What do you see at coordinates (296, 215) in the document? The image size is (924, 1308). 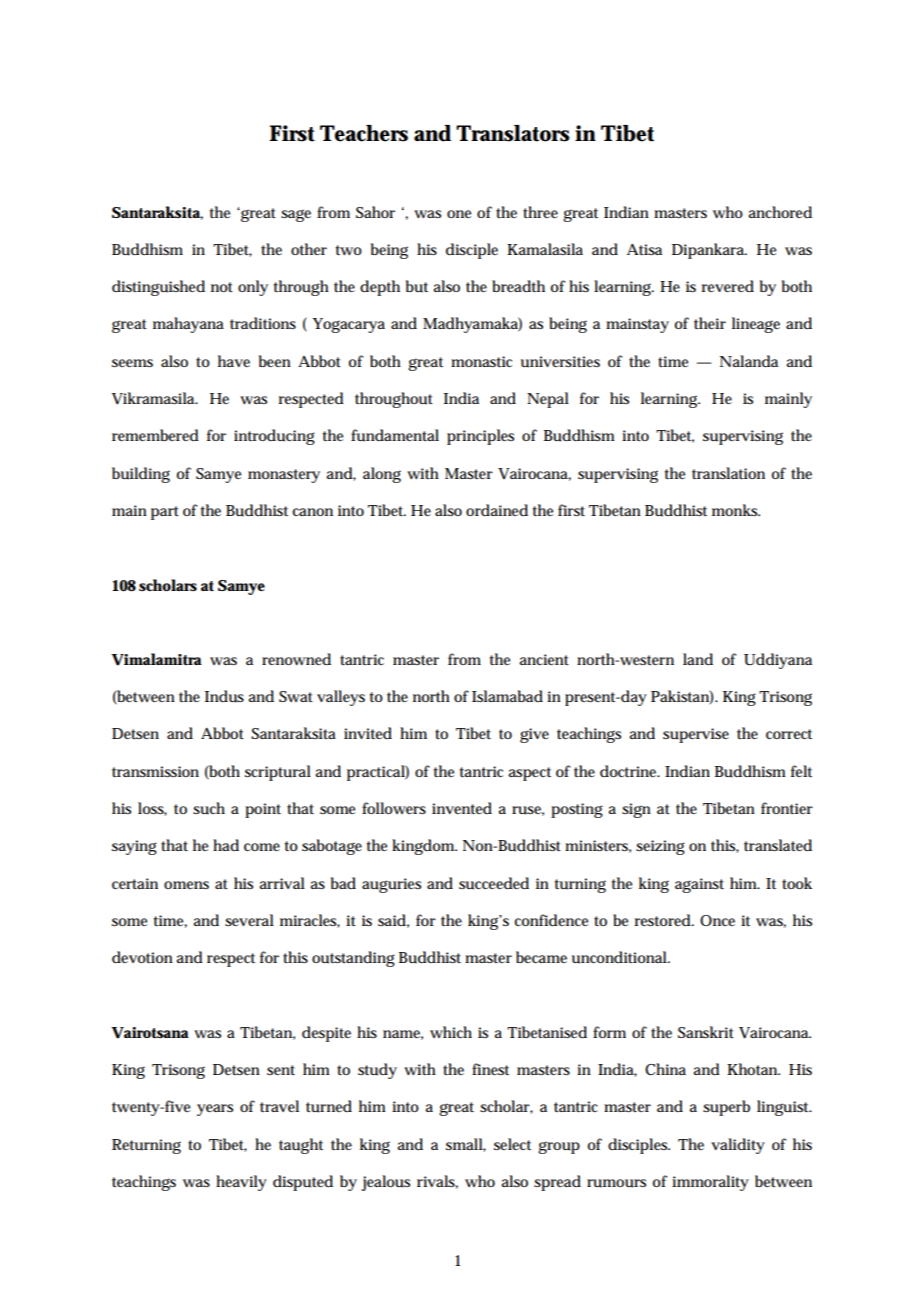 I see `sage` at bounding box center [296, 215].
